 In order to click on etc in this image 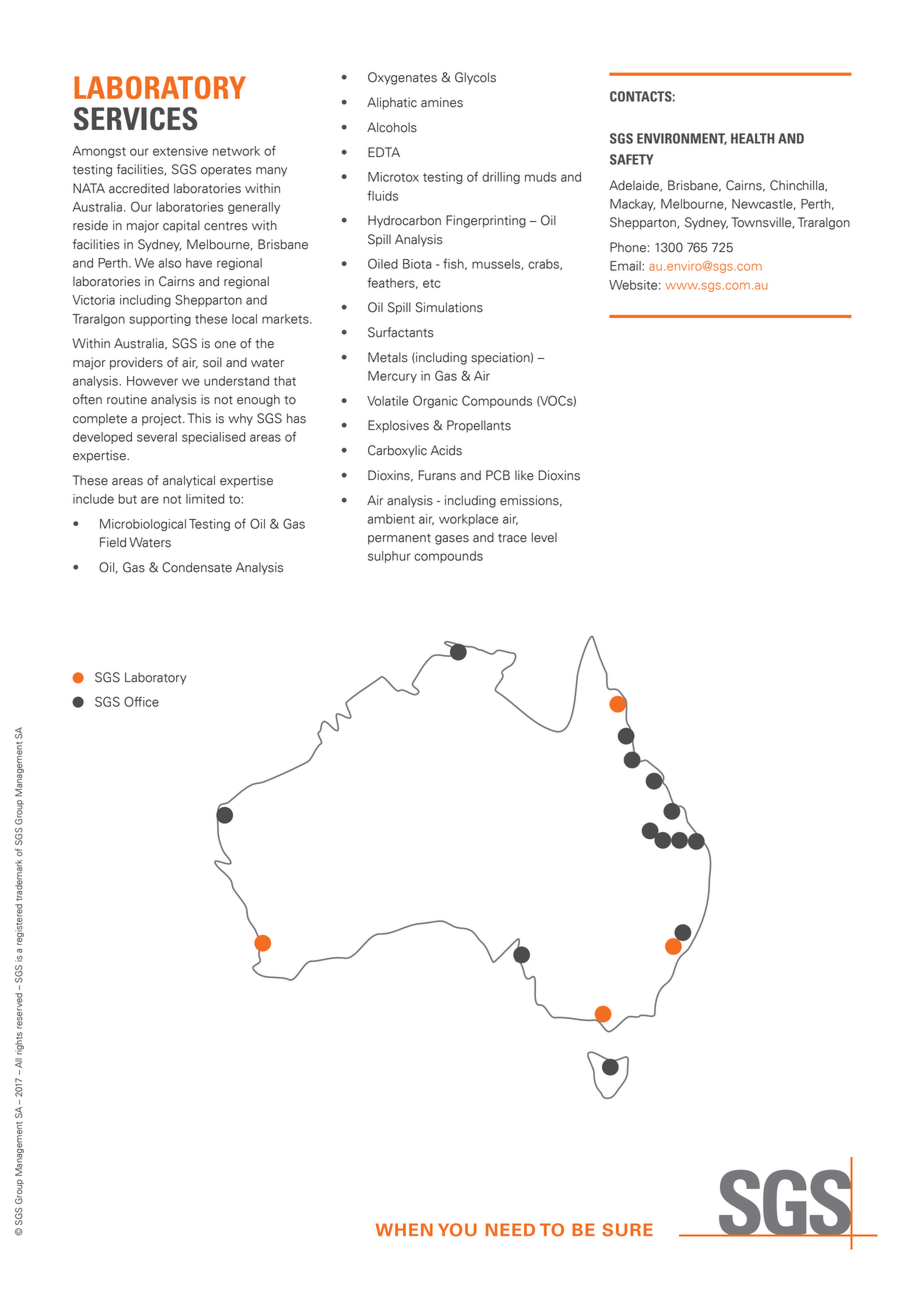, I will do `click(432, 283)`.
